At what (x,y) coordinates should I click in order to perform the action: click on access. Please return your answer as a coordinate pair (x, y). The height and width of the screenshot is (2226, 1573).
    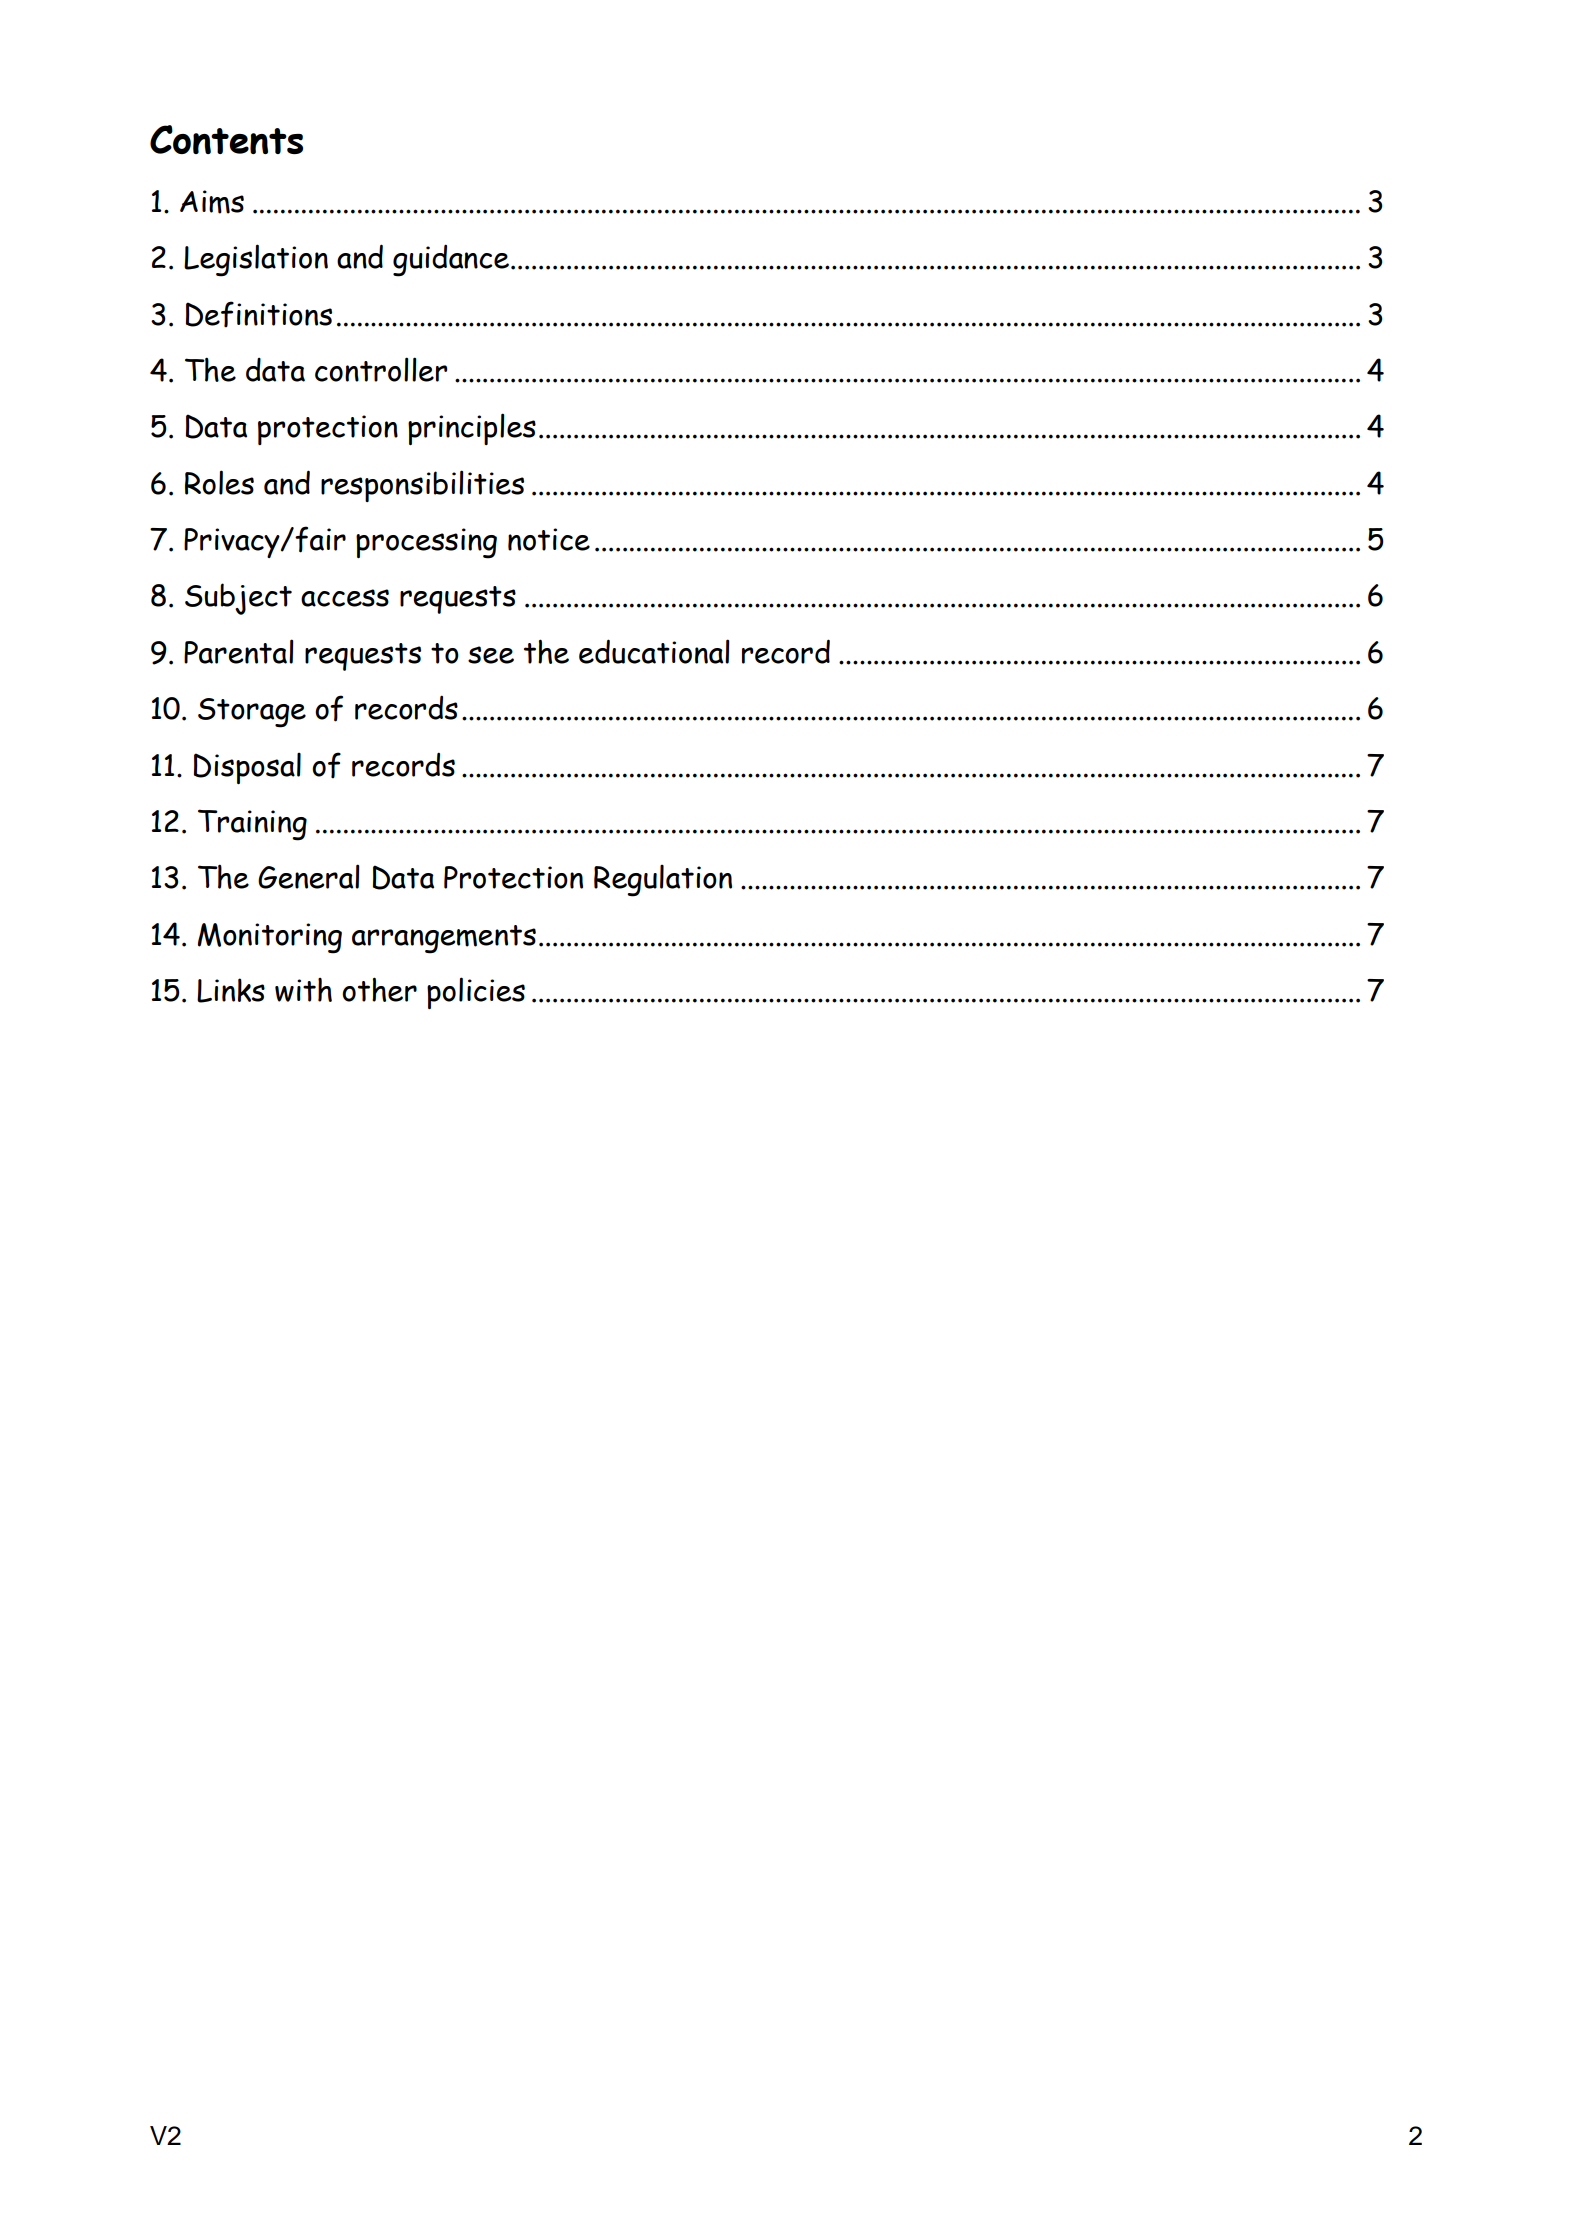
    Looking at the image, I should click on (345, 598).
